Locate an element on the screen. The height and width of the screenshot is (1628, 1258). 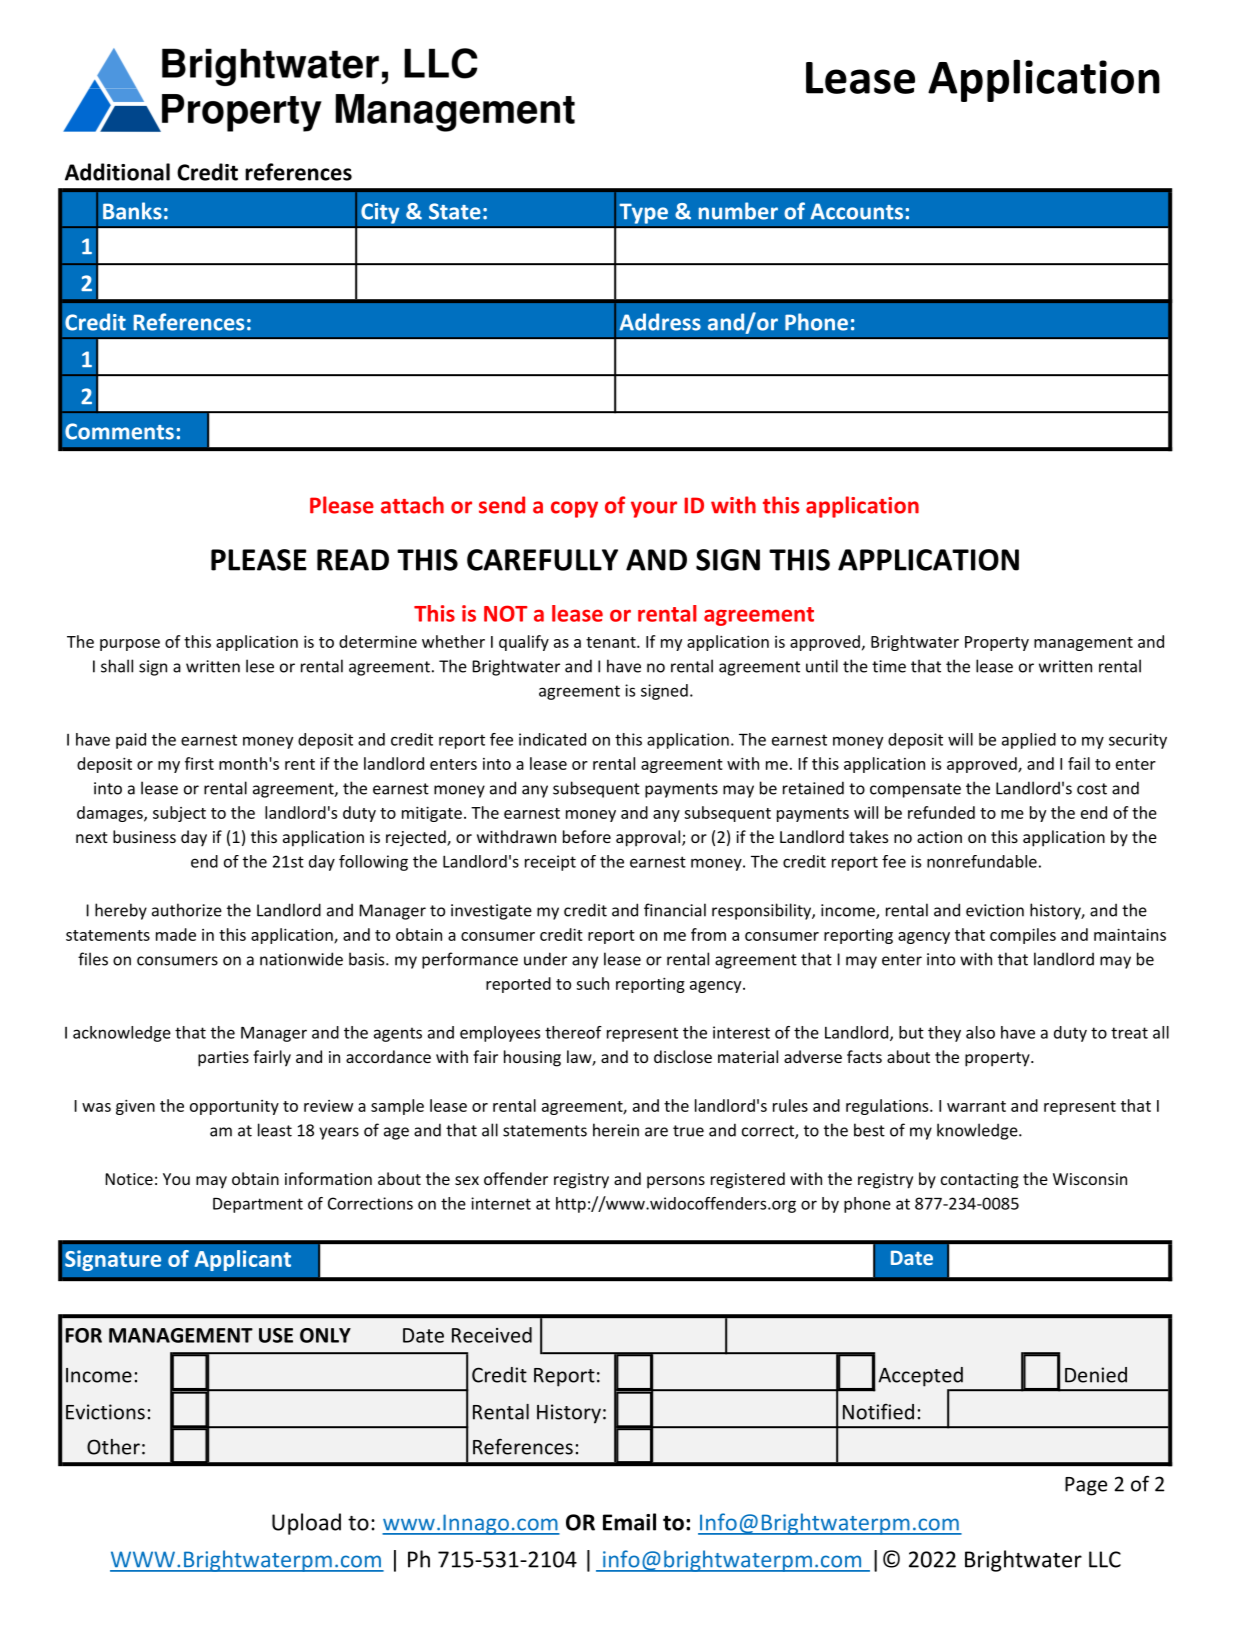
Accounts is located at coordinates (856, 211).
